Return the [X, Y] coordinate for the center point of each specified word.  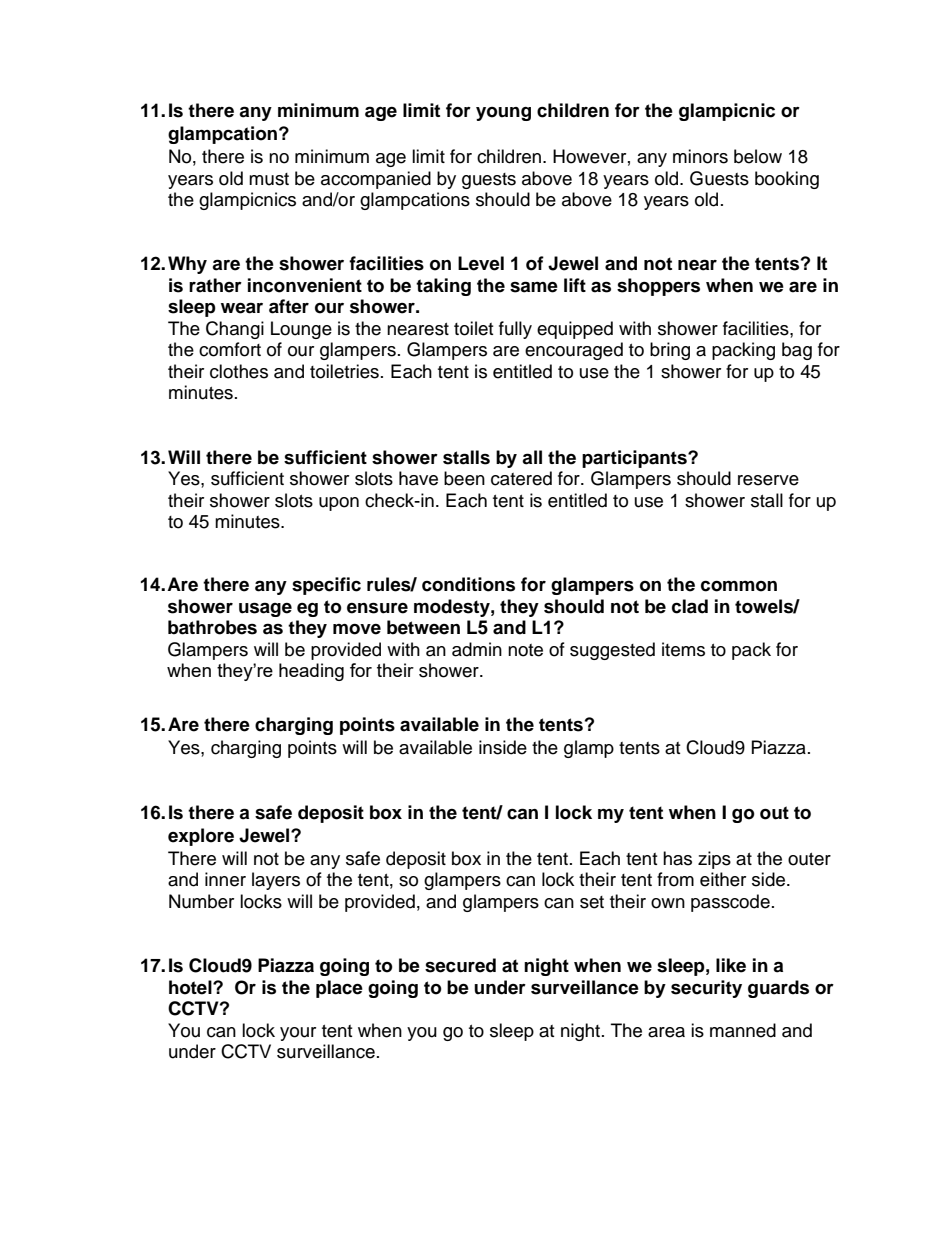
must [269, 179]
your [298, 1034]
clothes [239, 371]
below [758, 156]
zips [714, 860]
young [503, 114]
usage [265, 609]
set [592, 902]
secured [460, 965]
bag [797, 351]
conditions [468, 584]
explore [201, 837]
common [739, 586]
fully [515, 330]
